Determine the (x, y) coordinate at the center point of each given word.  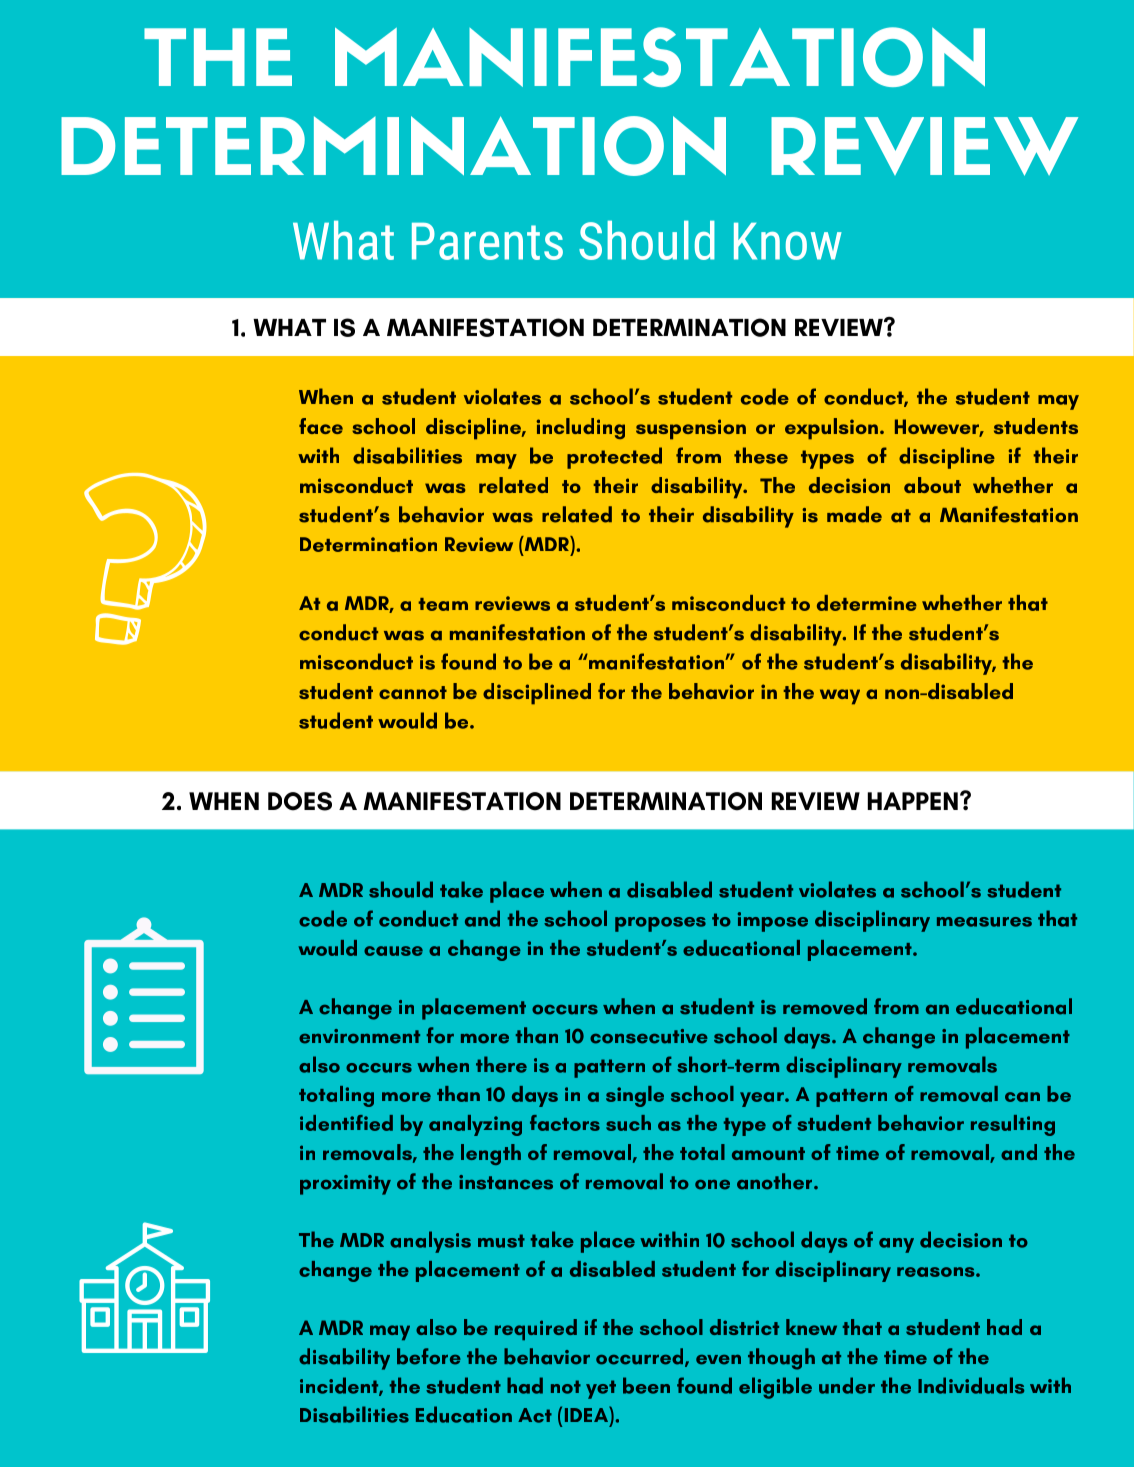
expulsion (831, 429)
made (854, 514)
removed (825, 1006)
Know (788, 241)
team (443, 604)
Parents (487, 241)
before (429, 1356)
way (840, 697)
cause (393, 951)
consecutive (649, 1036)
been (646, 1385)
